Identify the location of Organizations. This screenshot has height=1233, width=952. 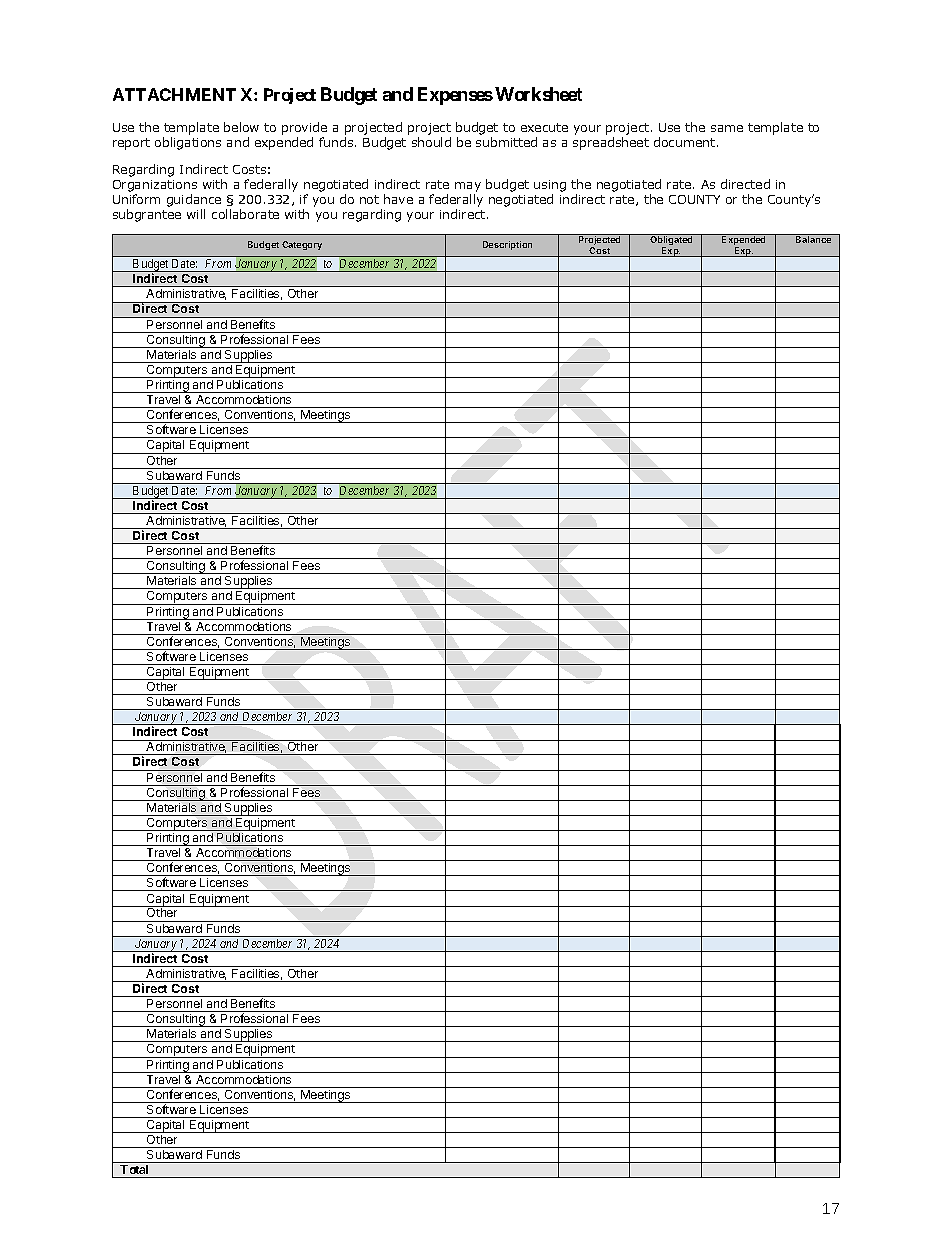
(155, 186).
